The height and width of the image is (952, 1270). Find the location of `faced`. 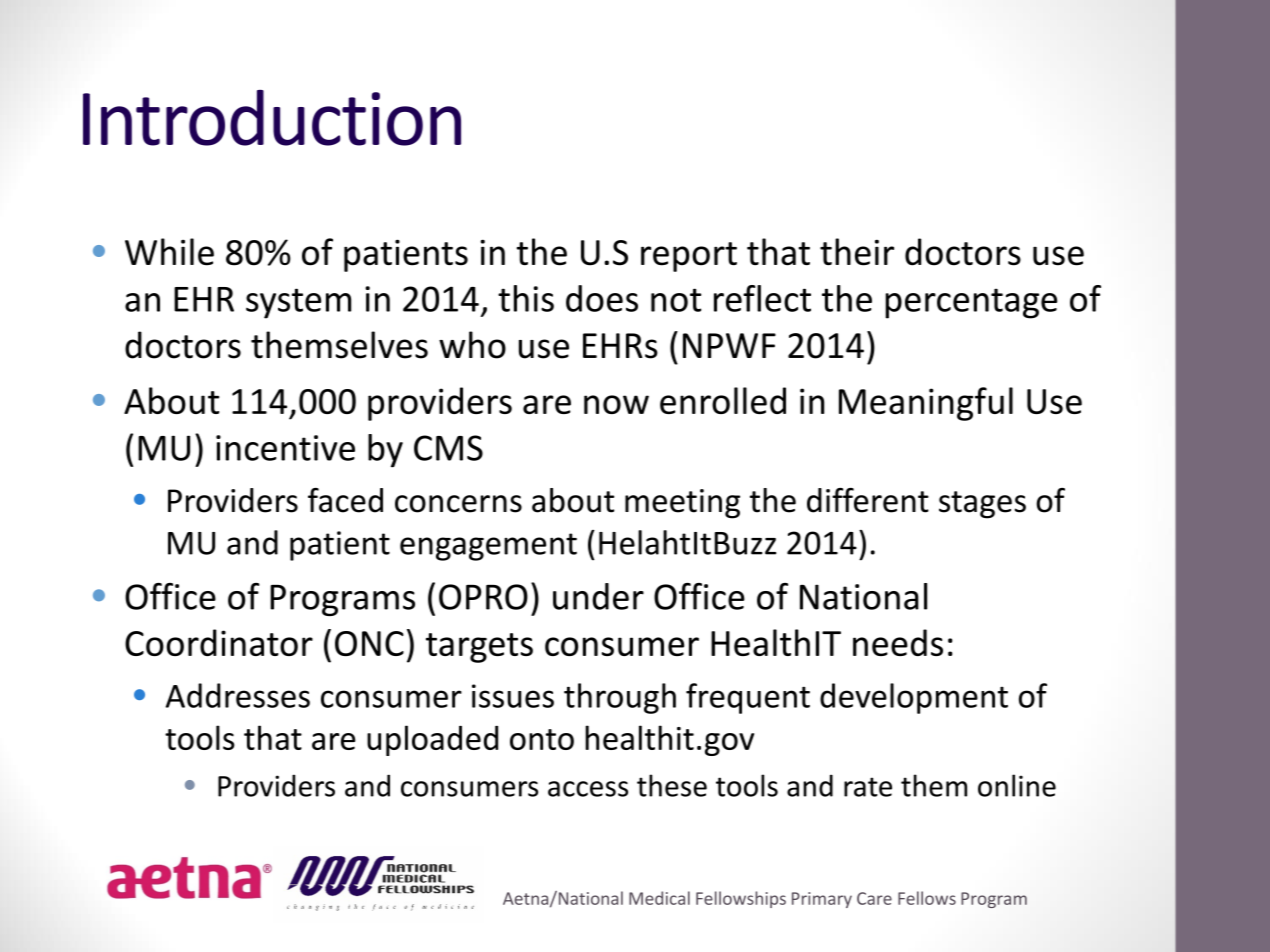

faced is located at coordinates (345, 500).
